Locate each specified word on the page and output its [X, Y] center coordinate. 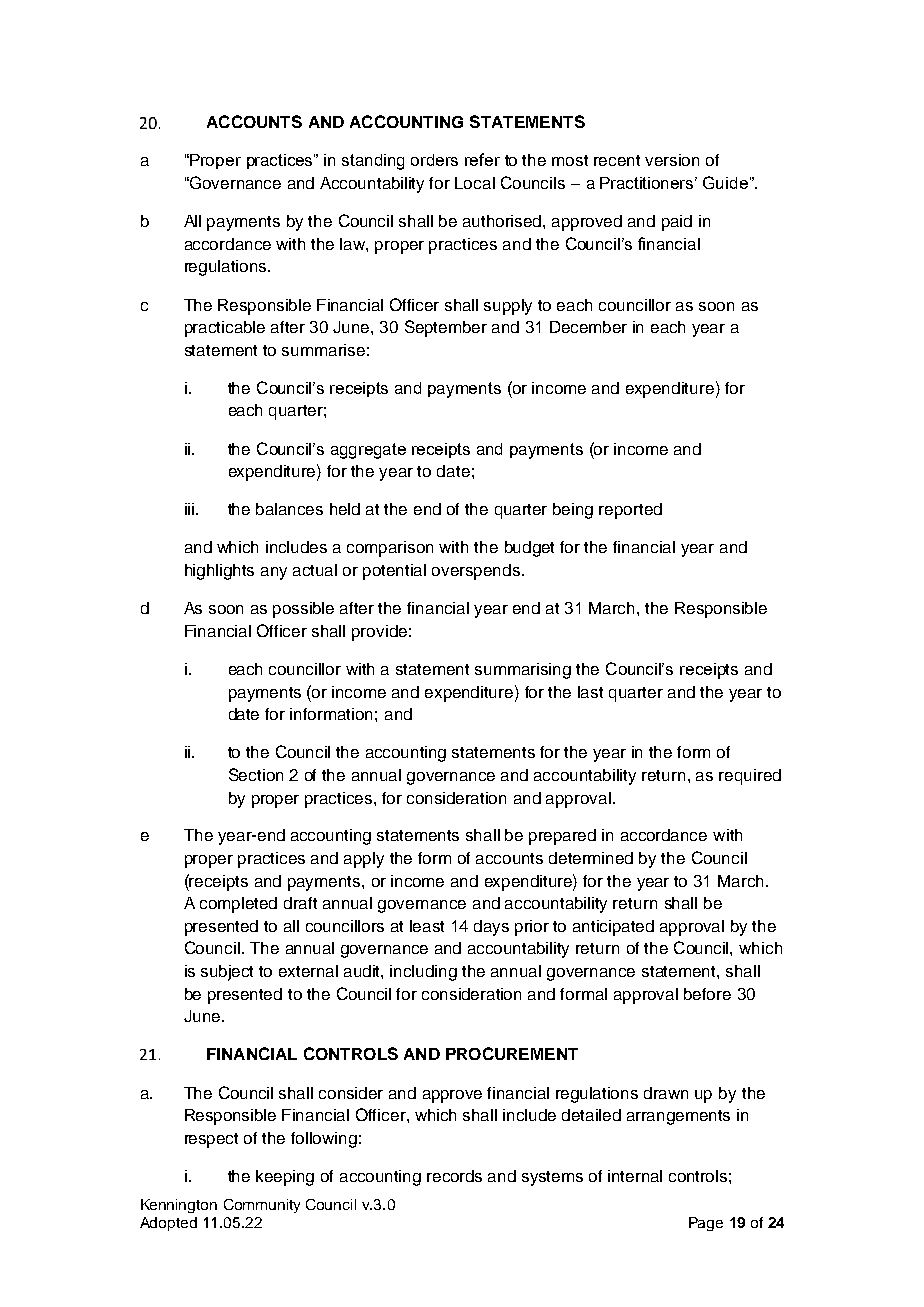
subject [227, 973]
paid [677, 223]
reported [630, 511]
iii [189, 509]
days [491, 928]
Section [256, 774]
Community [262, 1206]
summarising [523, 671]
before [707, 994]
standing [373, 162]
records [454, 1176]
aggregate [368, 451]
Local [475, 183]
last [590, 692]
